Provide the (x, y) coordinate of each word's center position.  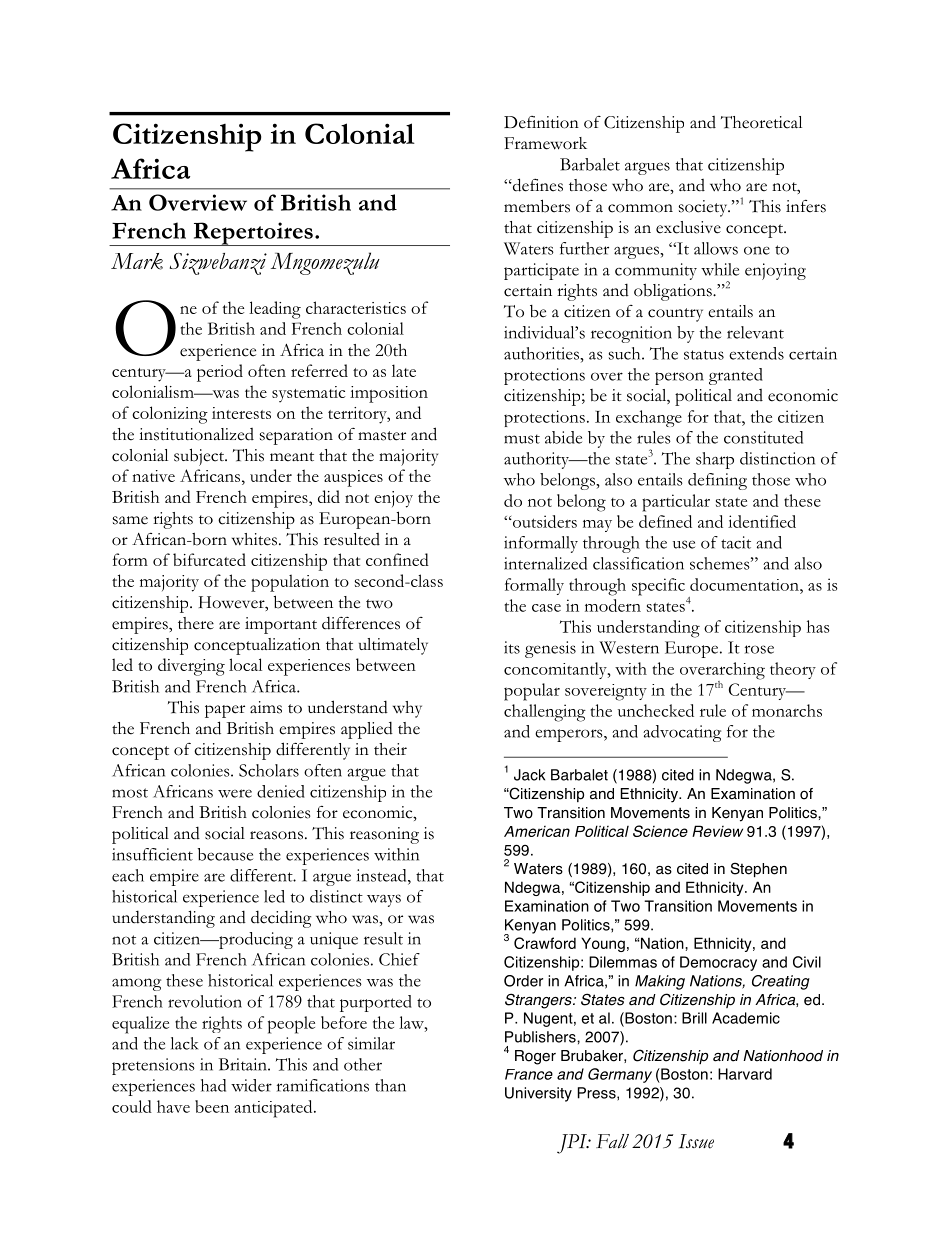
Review (717, 831)
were (235, 793)
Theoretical (761, 122)
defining (717, 481)
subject (200, 457)
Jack (529, 775)
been (212, 1106)
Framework (545, 143)
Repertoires (253, 234)
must (522, 439)
